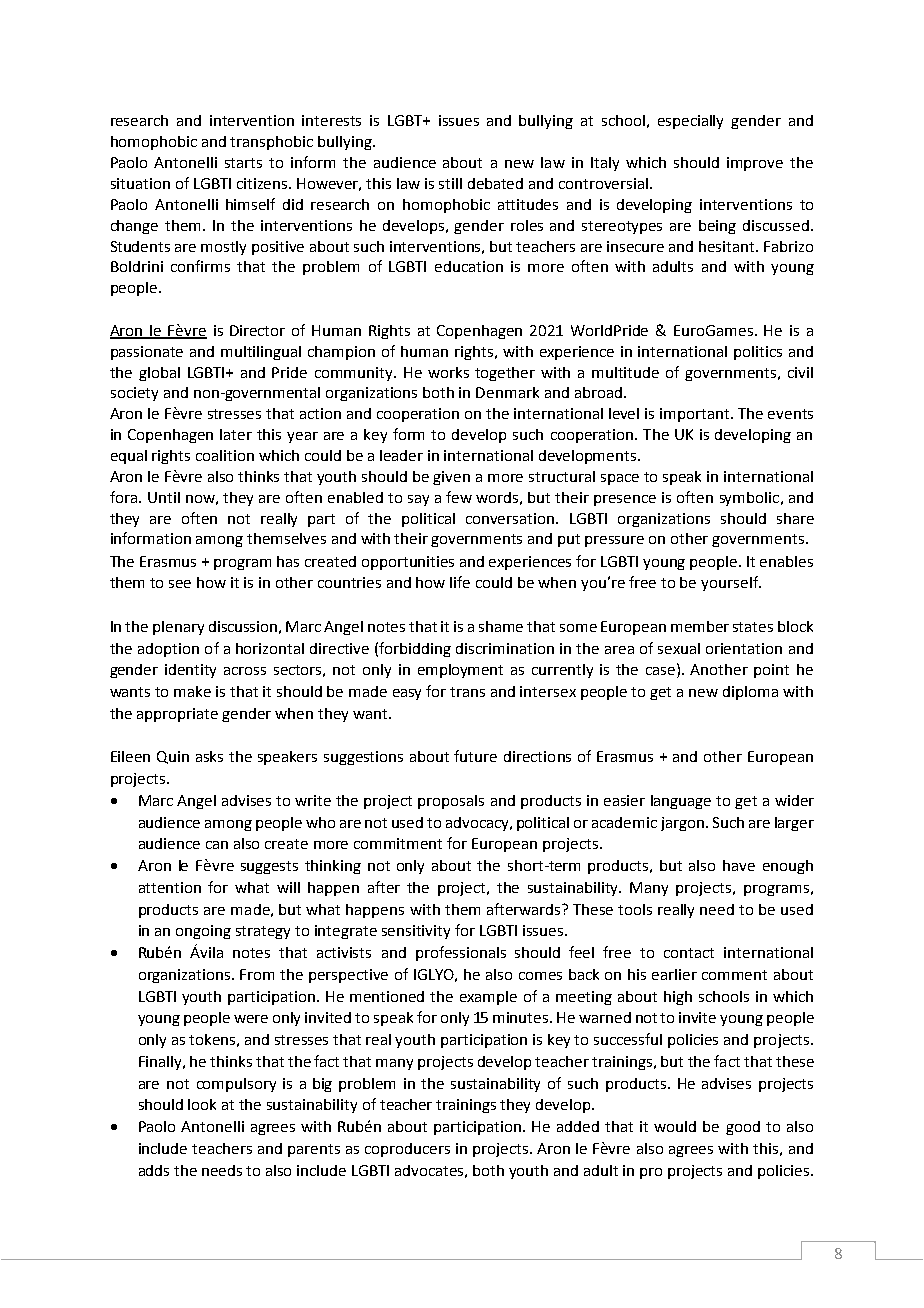 Image resolution: width=924 pixels, height=1308 pixels. Describe the element at coordinates (202, 1104) in the screenshot. I see `look` at that location.
